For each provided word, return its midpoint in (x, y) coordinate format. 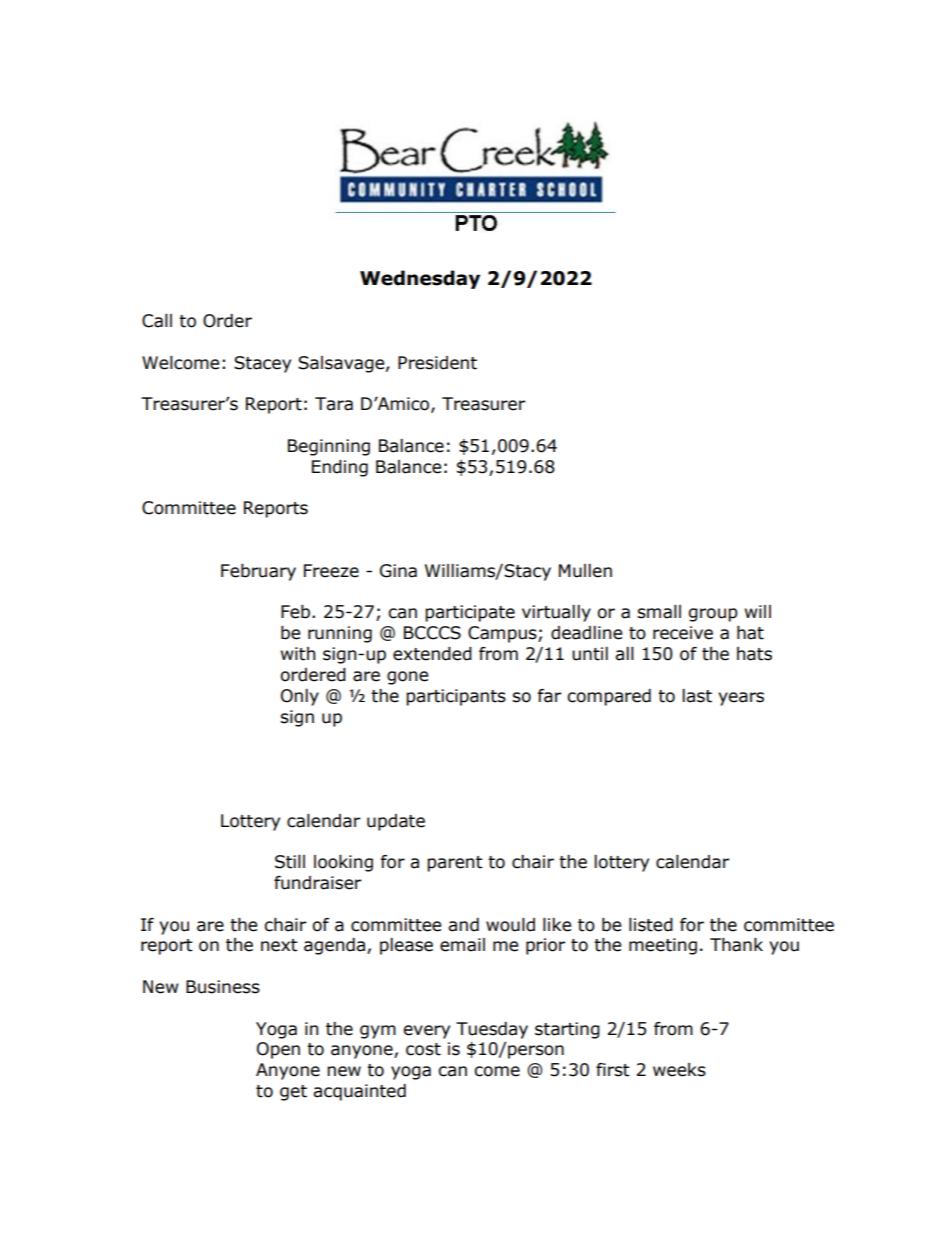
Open (278, 1050)
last (697, 696)
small (659, 612)
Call (157, 321)
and (463, 925)
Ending (340, 468)
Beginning (329, 447)
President (437, 363)
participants (456, 697)
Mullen (585, 571)
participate (470, 613)
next (279, 945)
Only (300, 697)
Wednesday (420, 279)
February (258, 572)
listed (651, 925)
